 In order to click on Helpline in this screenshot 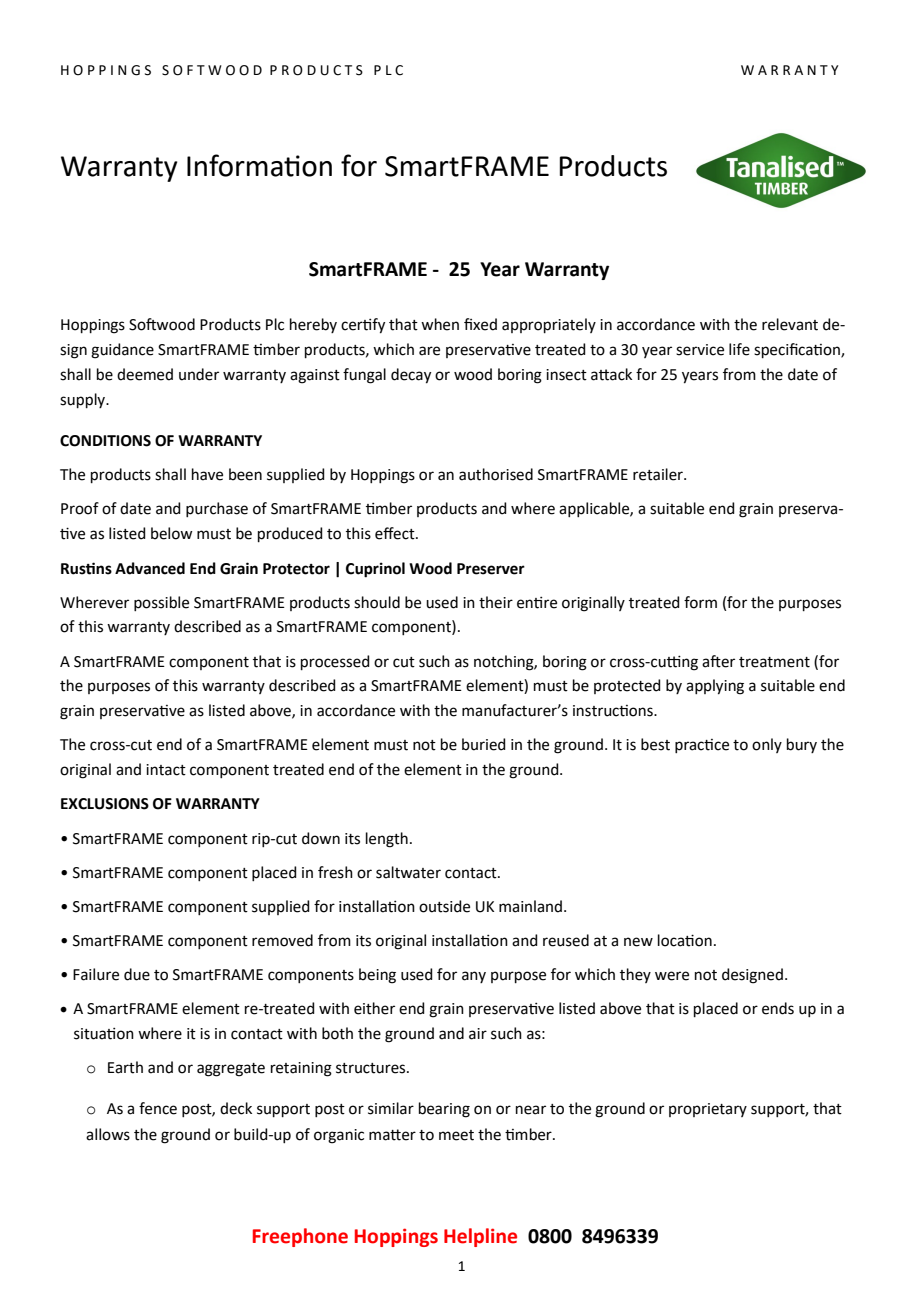, I will do `click(480, 1237)`.
